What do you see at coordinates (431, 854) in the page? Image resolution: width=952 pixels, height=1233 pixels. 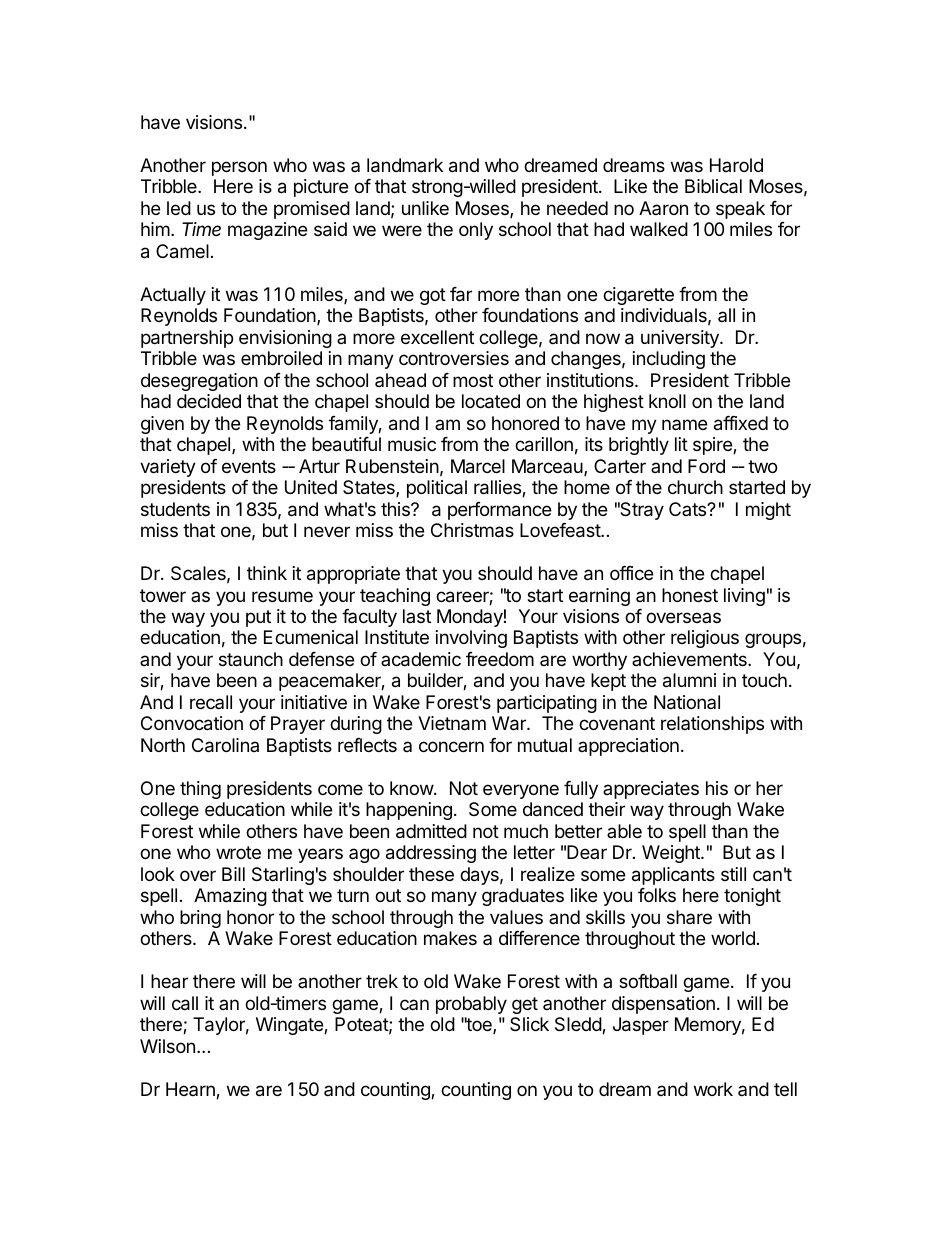 I see `addressing` at bounding box center [431, 854].
